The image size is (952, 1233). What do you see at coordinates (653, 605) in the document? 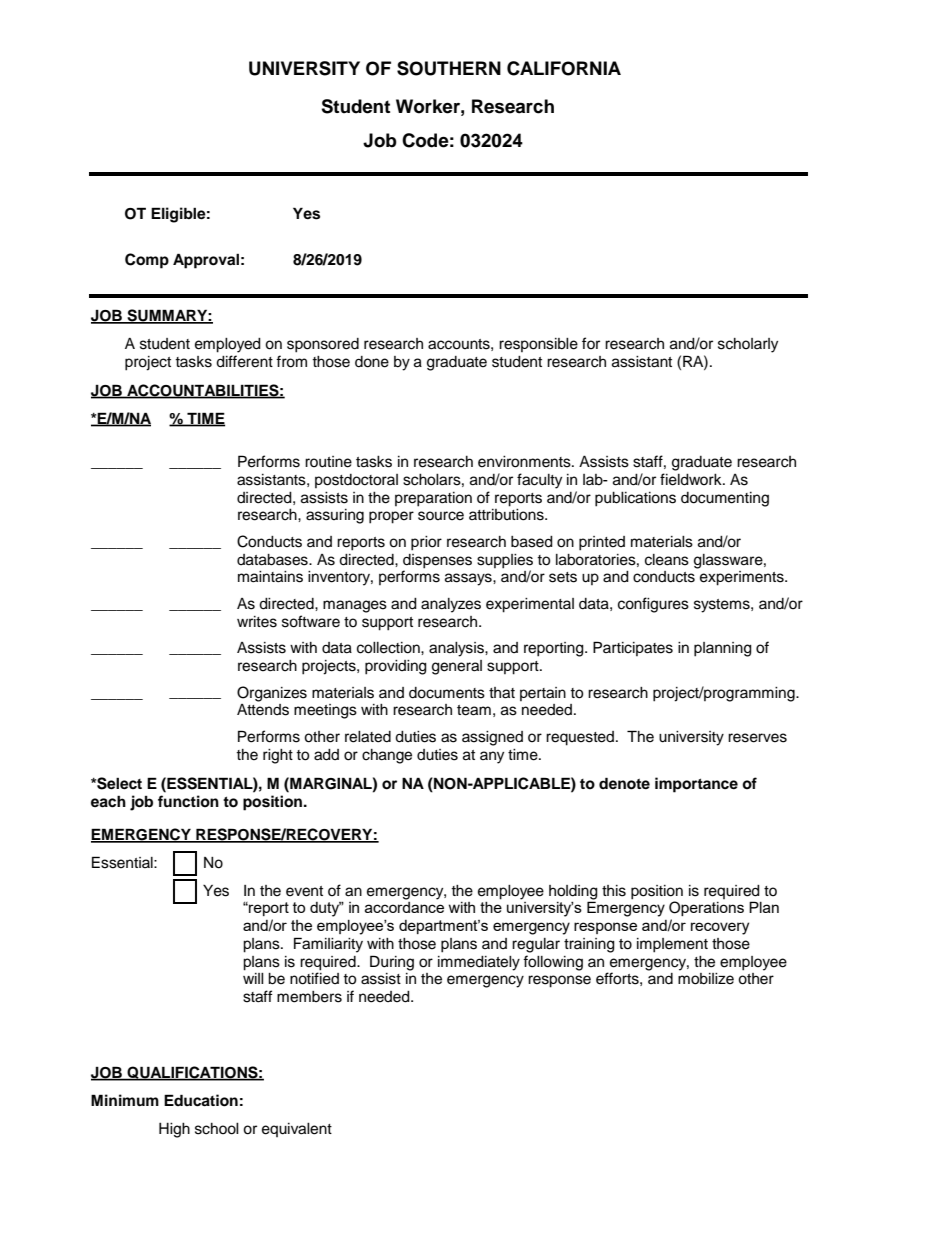
I see `configures` at bounding box center [653, 605].
